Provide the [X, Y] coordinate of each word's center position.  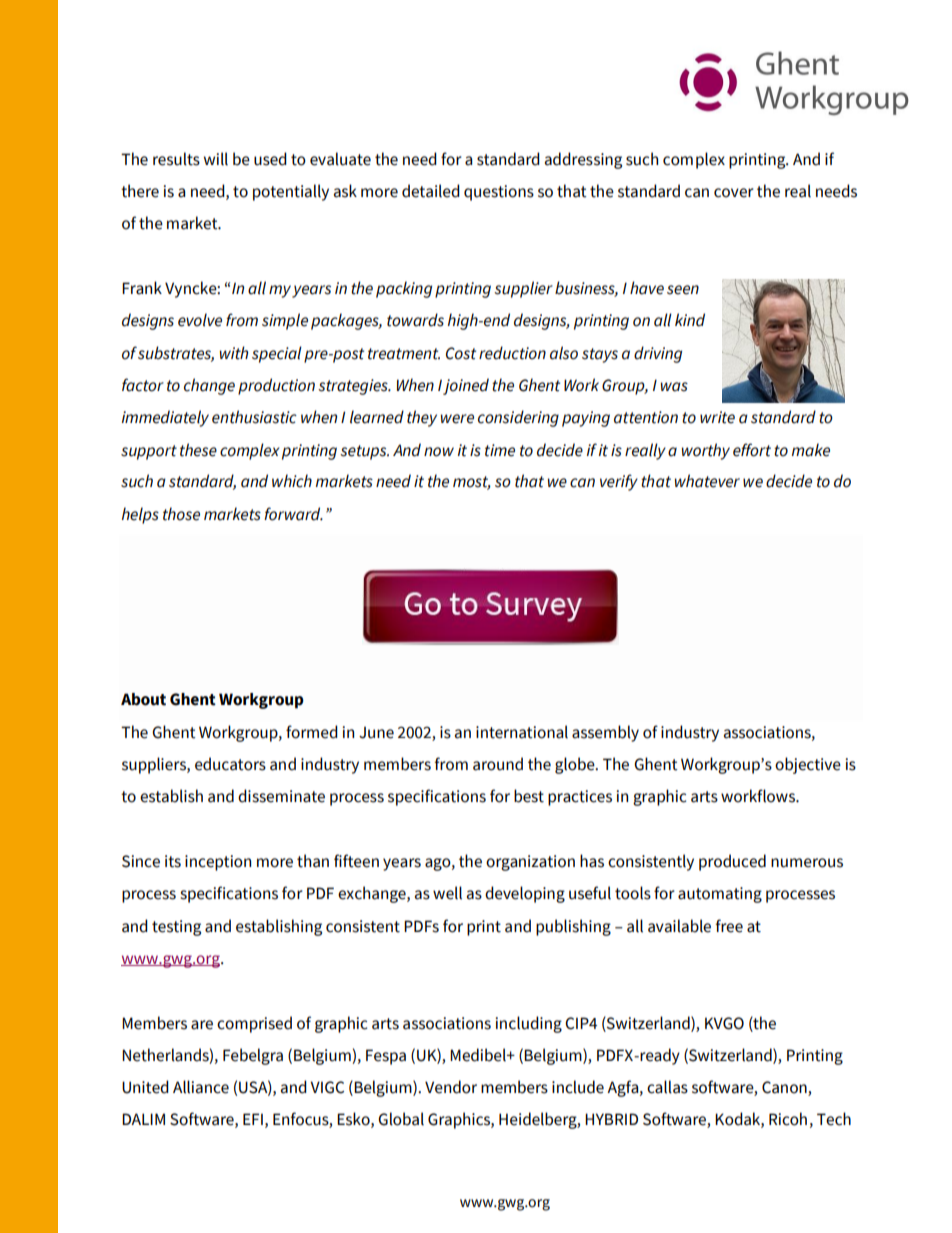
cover [734, 193]
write [717, 417]
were [457, 419]
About [143, 699]
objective [808, 765]
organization [530, 863]
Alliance [201, 1087]
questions [499, 193]
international [522, 732]
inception [218, 863]
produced [732, 862]
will [216, 159]
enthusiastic [254, 417]
